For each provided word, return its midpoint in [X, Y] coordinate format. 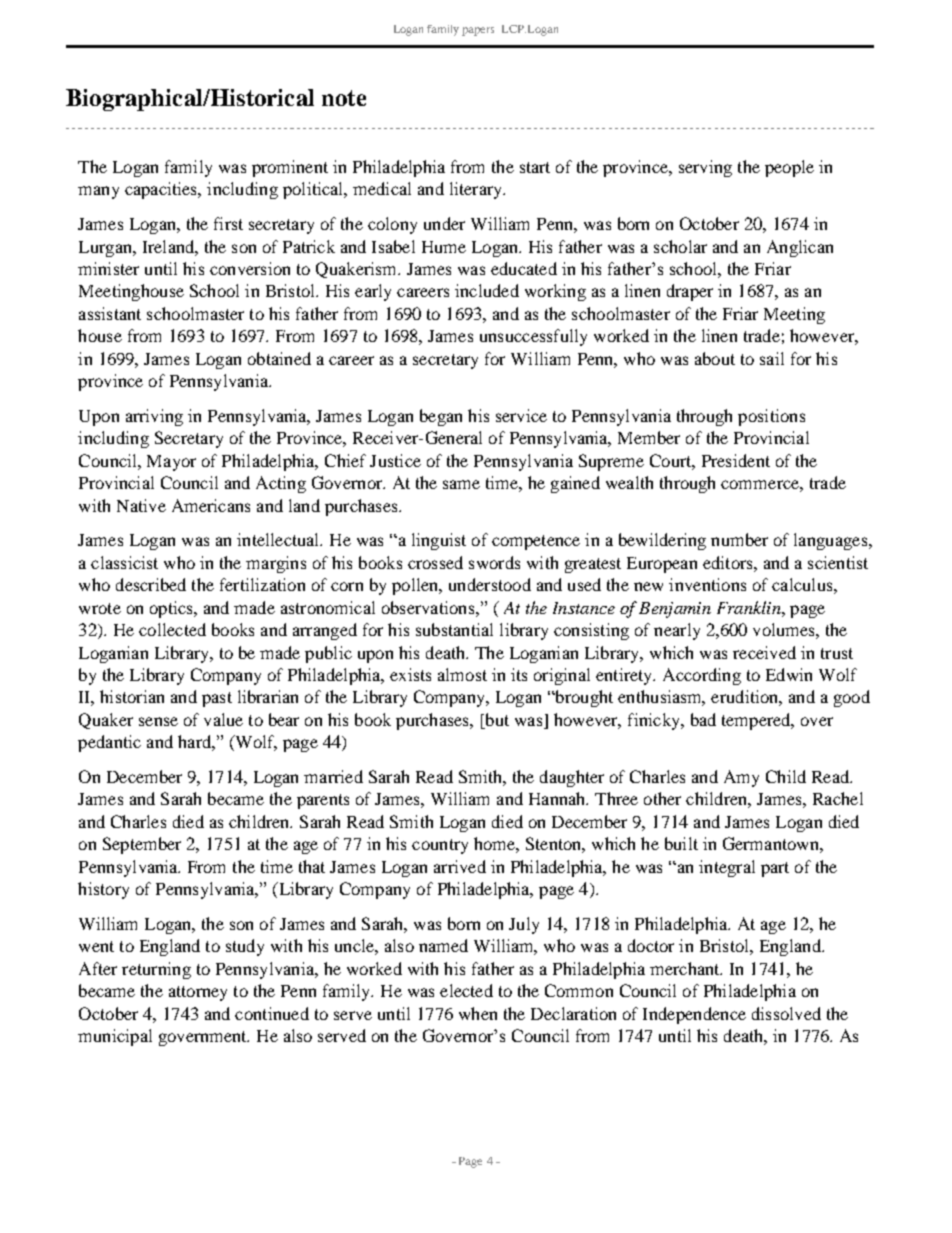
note [344, 98]
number [739, 539]
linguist [439, 541]
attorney [198, 993]
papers [478, 31]
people [789, 168]
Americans [211, 505]
